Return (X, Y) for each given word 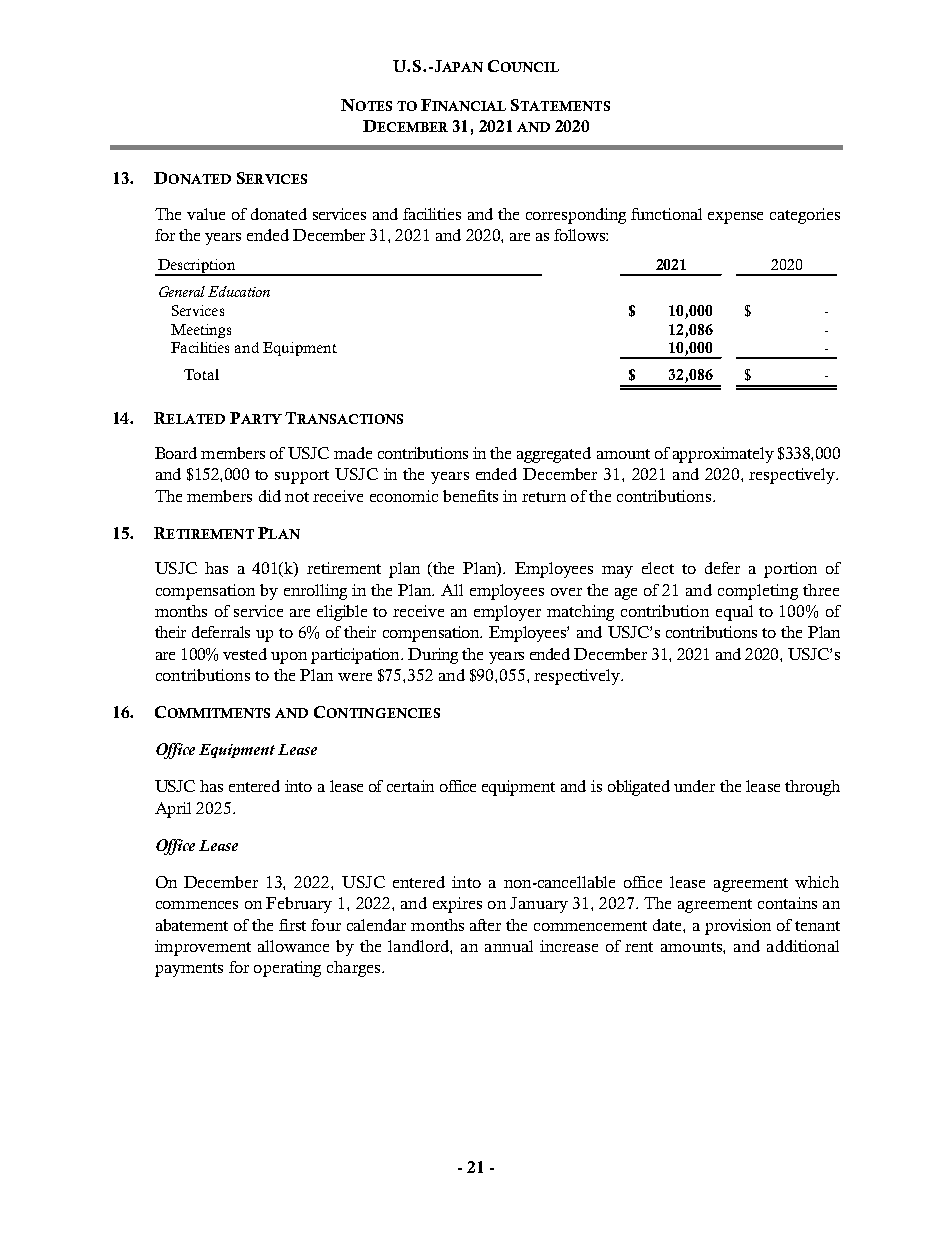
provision (738, 927)
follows (580, 235)
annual (509, 946)
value (206, 214)
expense (735, 218)
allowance (293, 946)
